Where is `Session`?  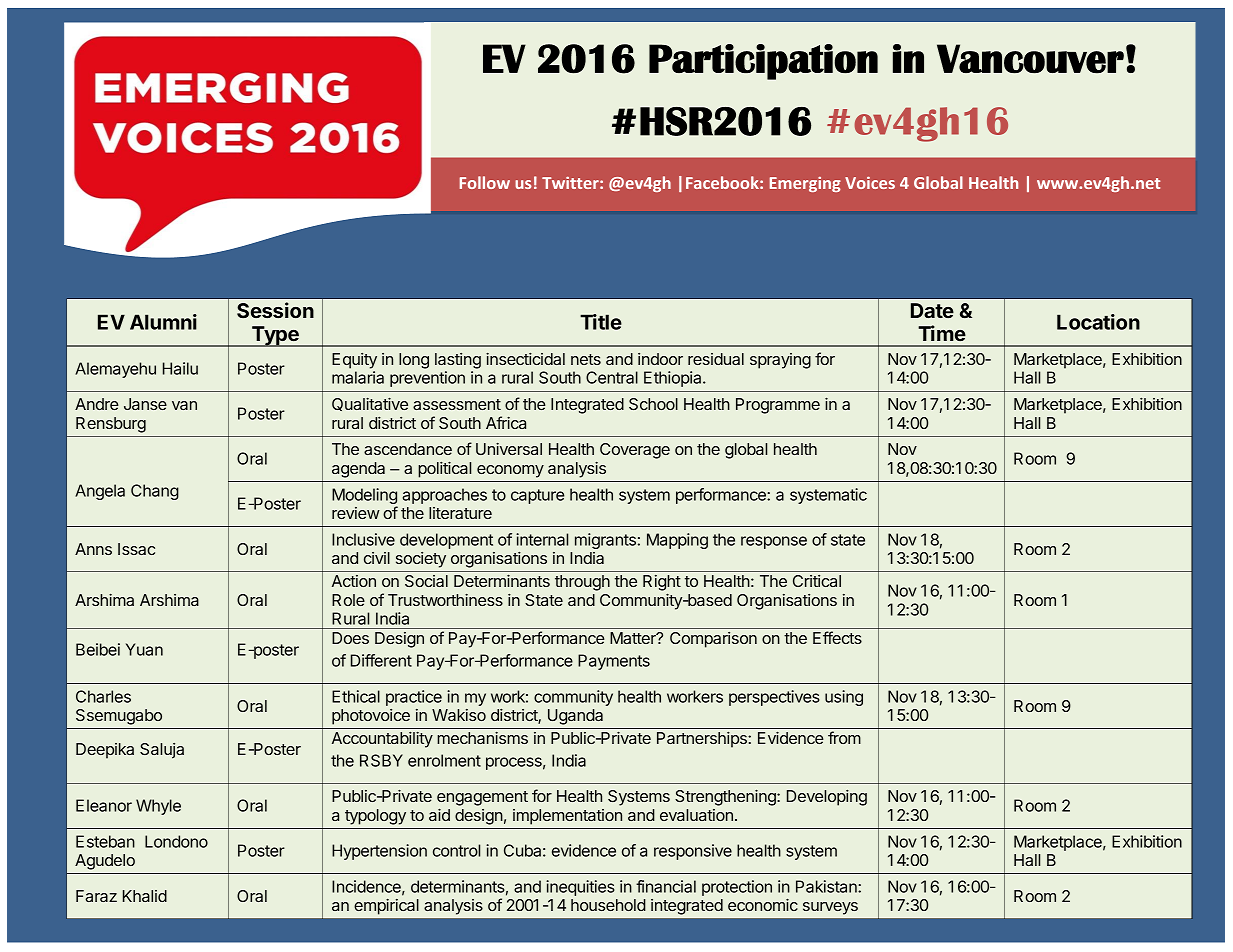
Session is located at coordinates (275, 310).
